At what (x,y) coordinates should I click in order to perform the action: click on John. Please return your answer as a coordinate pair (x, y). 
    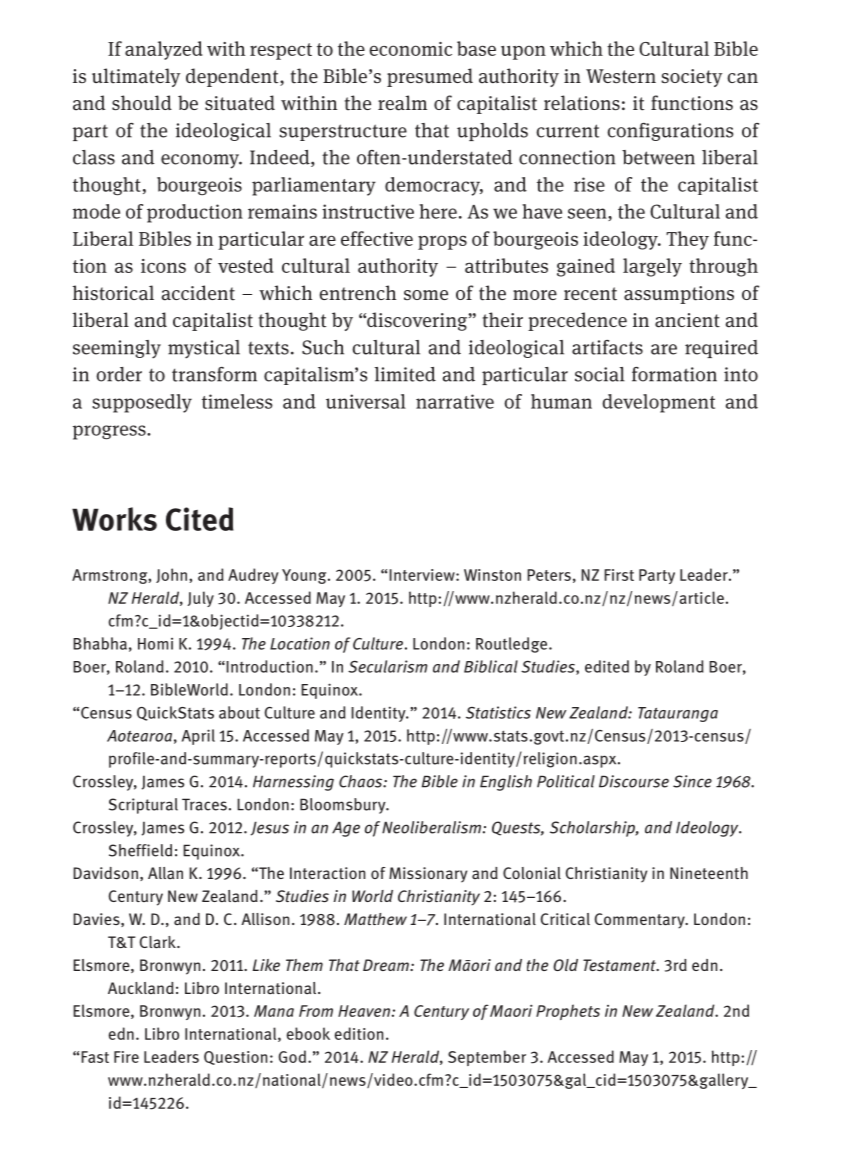
    Looking at the image, I should click on (173, 575).
